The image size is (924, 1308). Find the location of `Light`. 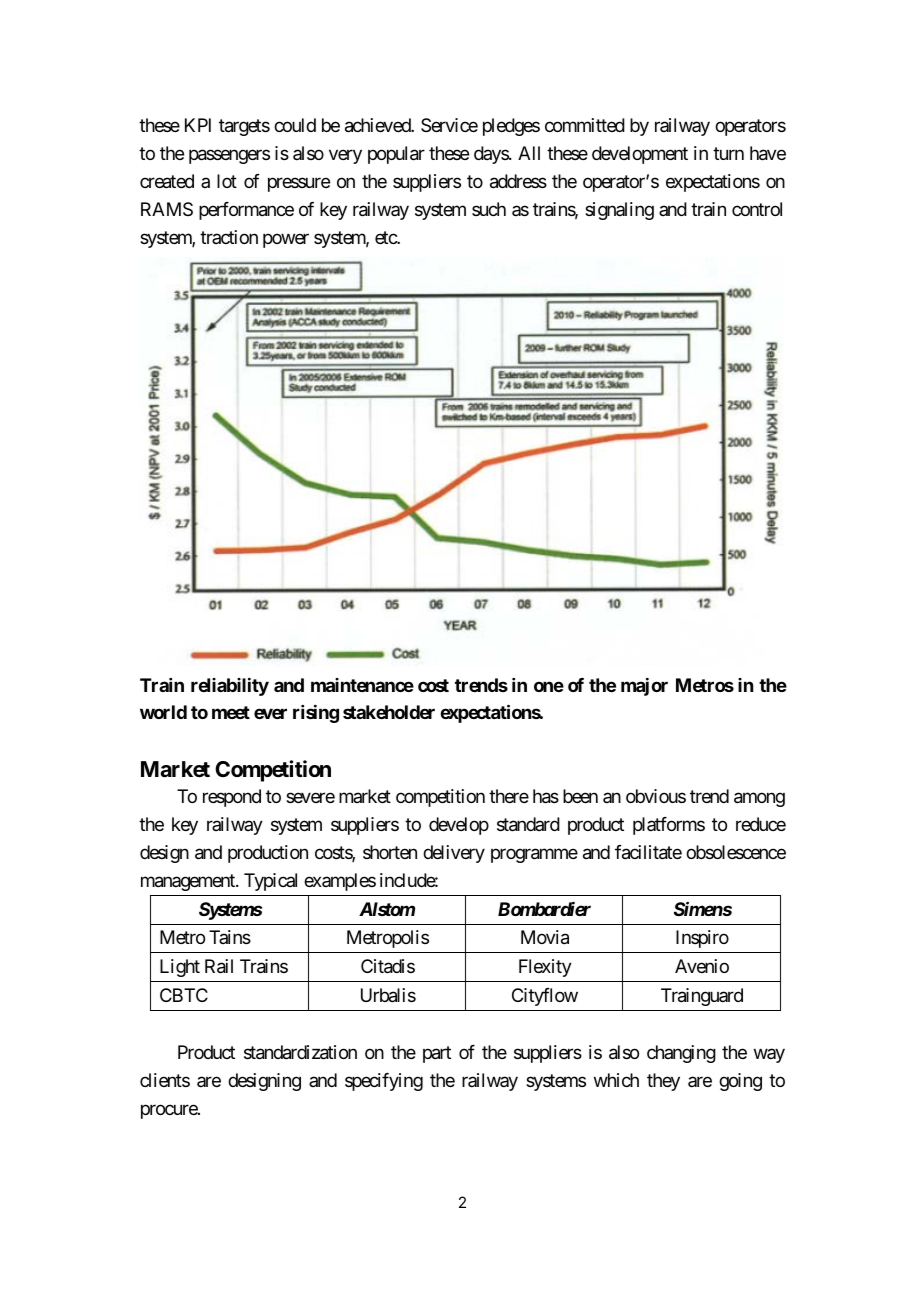

Light is located at coordinates (180, 968).
